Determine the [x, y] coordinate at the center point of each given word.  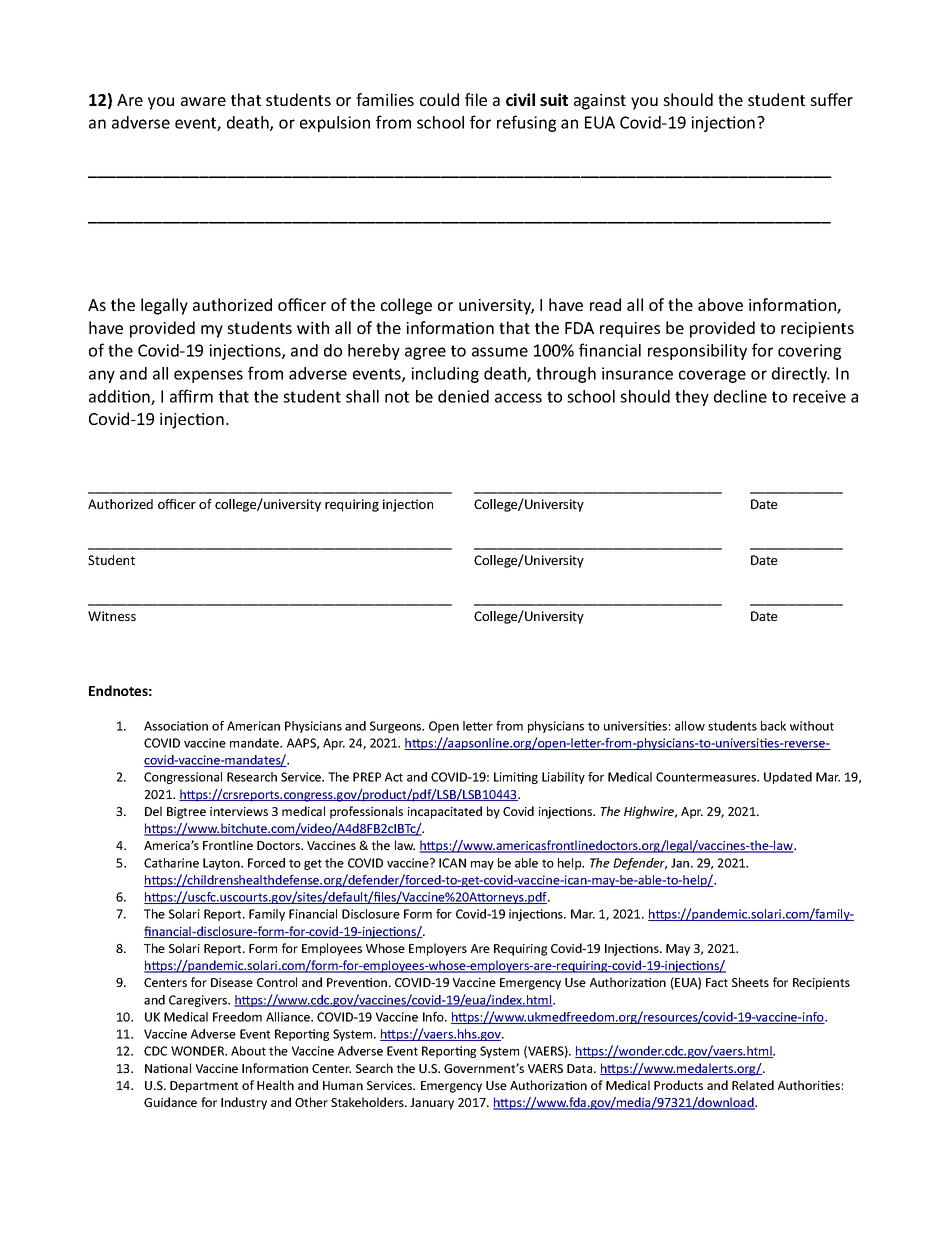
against [600, 102]
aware [203, 101]
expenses [208, 376]
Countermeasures [707, 777]
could [439, 99]
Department [204, 1087]
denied [463, 396]
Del [153, 811]
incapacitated [445, 812]
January [432, 1104]
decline [740, 396]
